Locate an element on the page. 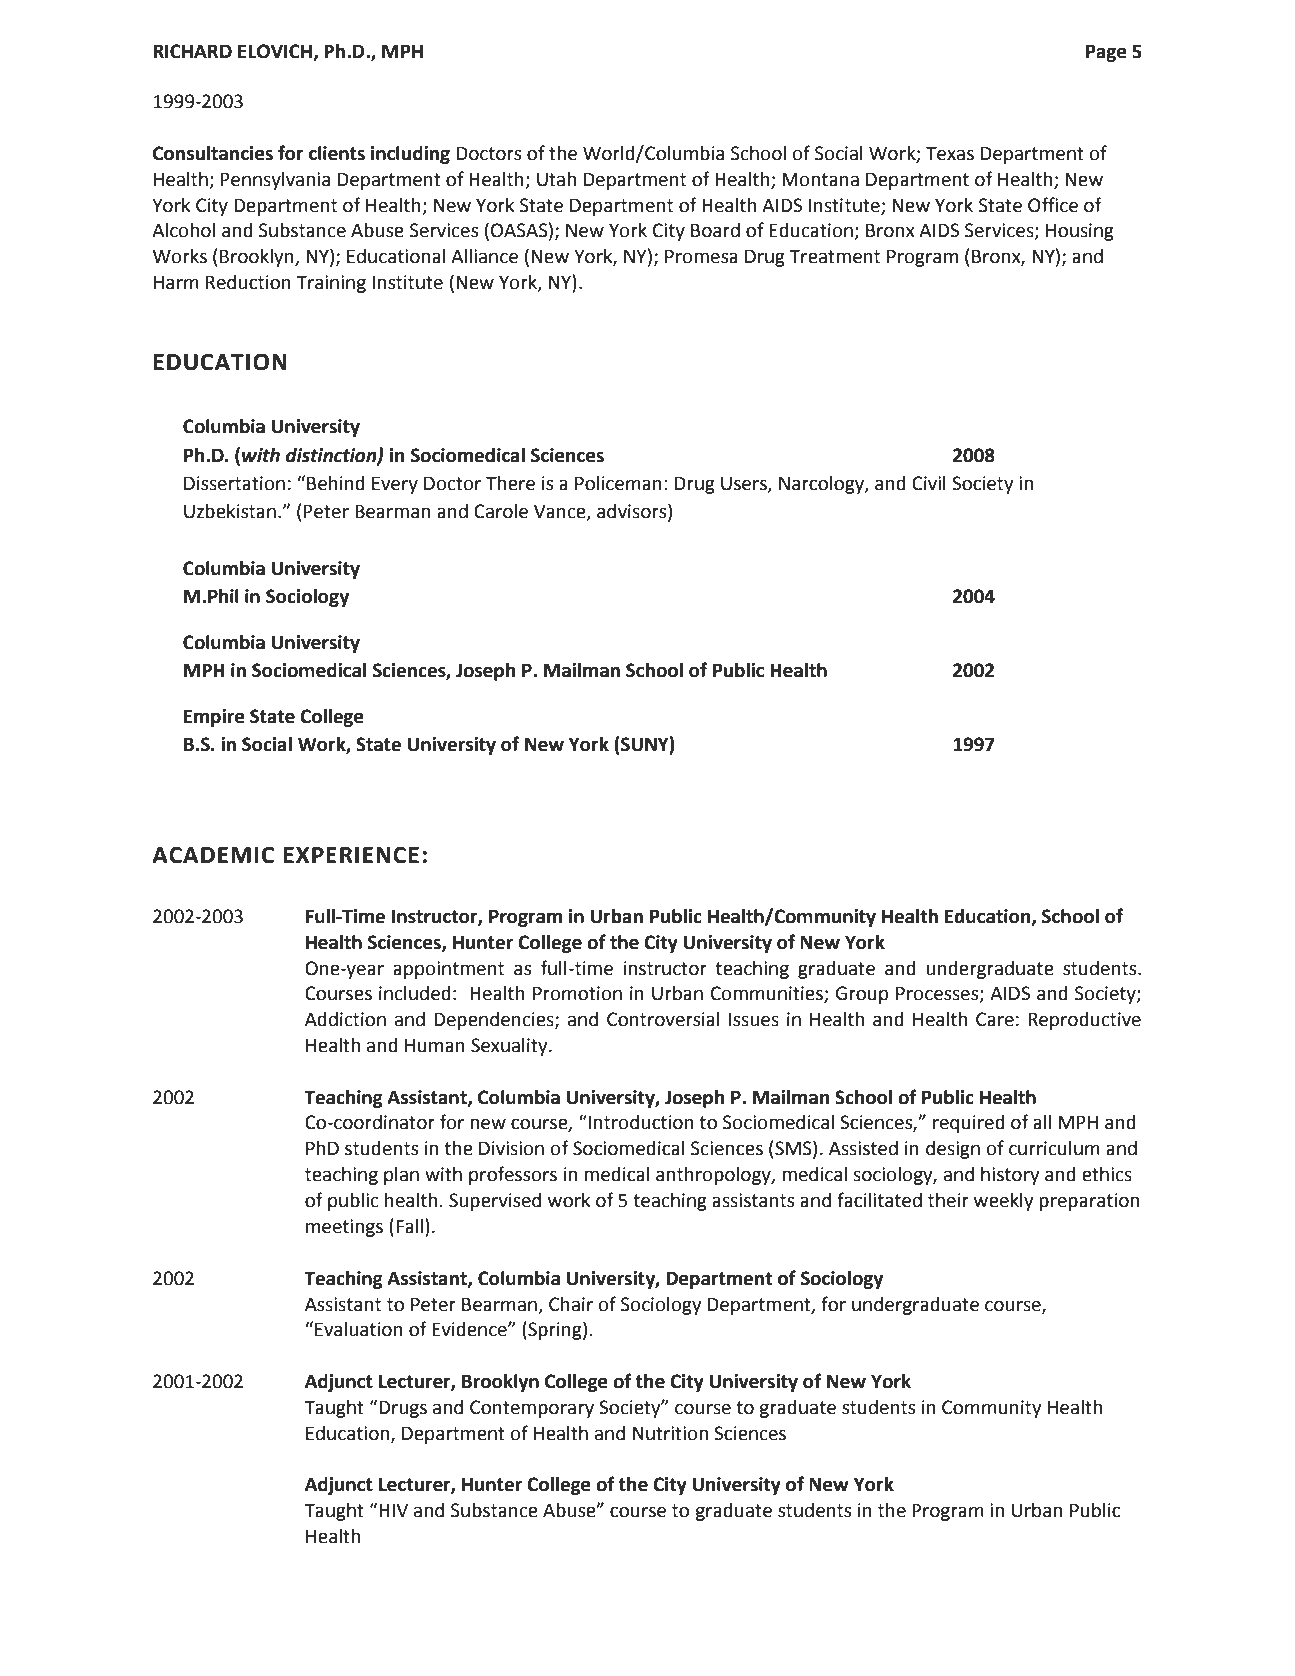 The height and width of the image is (1676, 1295). Texas is located at coordinates (950, 153).
